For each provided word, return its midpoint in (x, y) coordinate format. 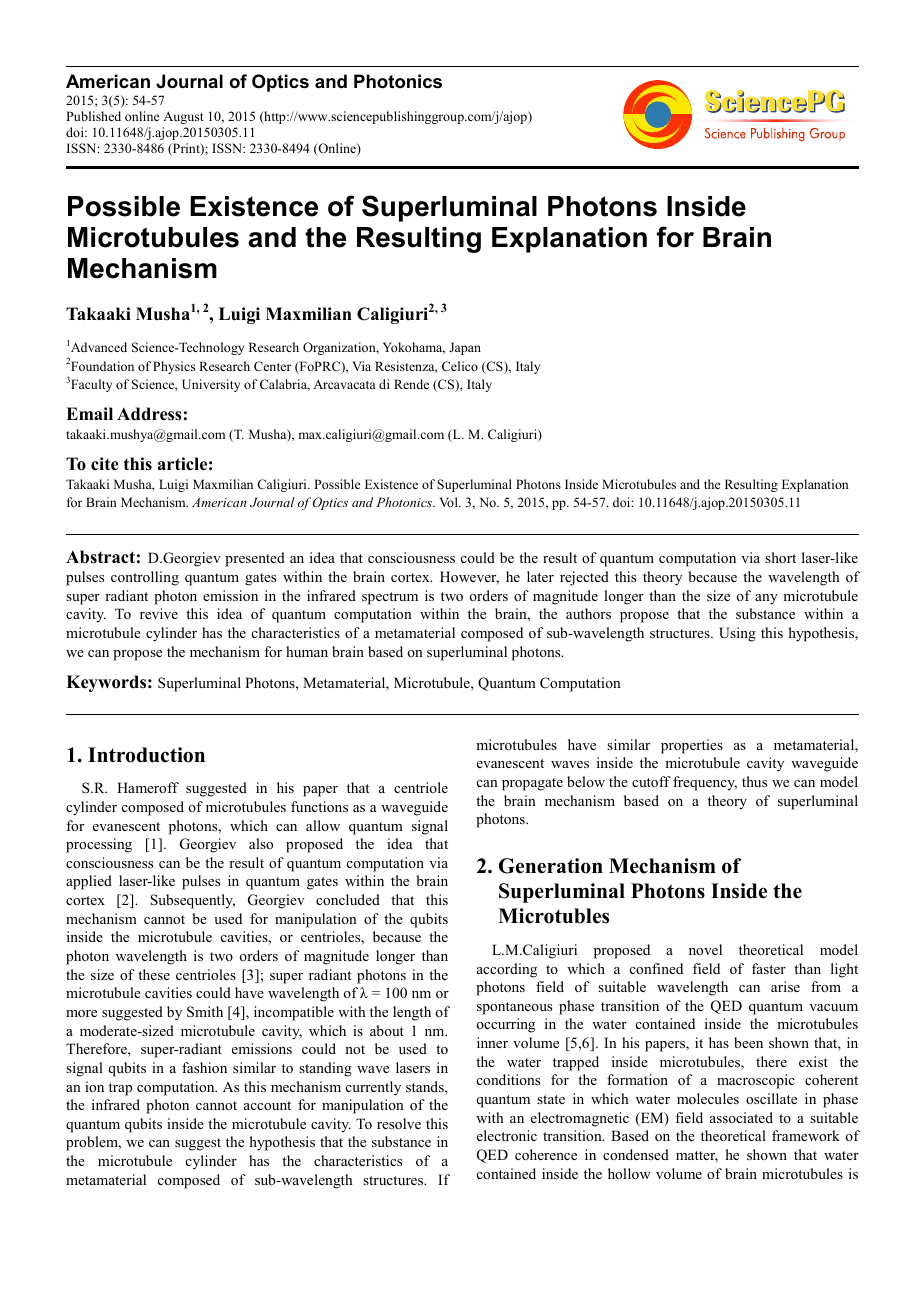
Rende (411, 384)
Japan (465, 348)
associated (741, 1117)
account (267, 1105)
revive (159, 613)
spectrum (390, 598)
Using (737, 634)
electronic (507, 1135)
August (183, 117)
